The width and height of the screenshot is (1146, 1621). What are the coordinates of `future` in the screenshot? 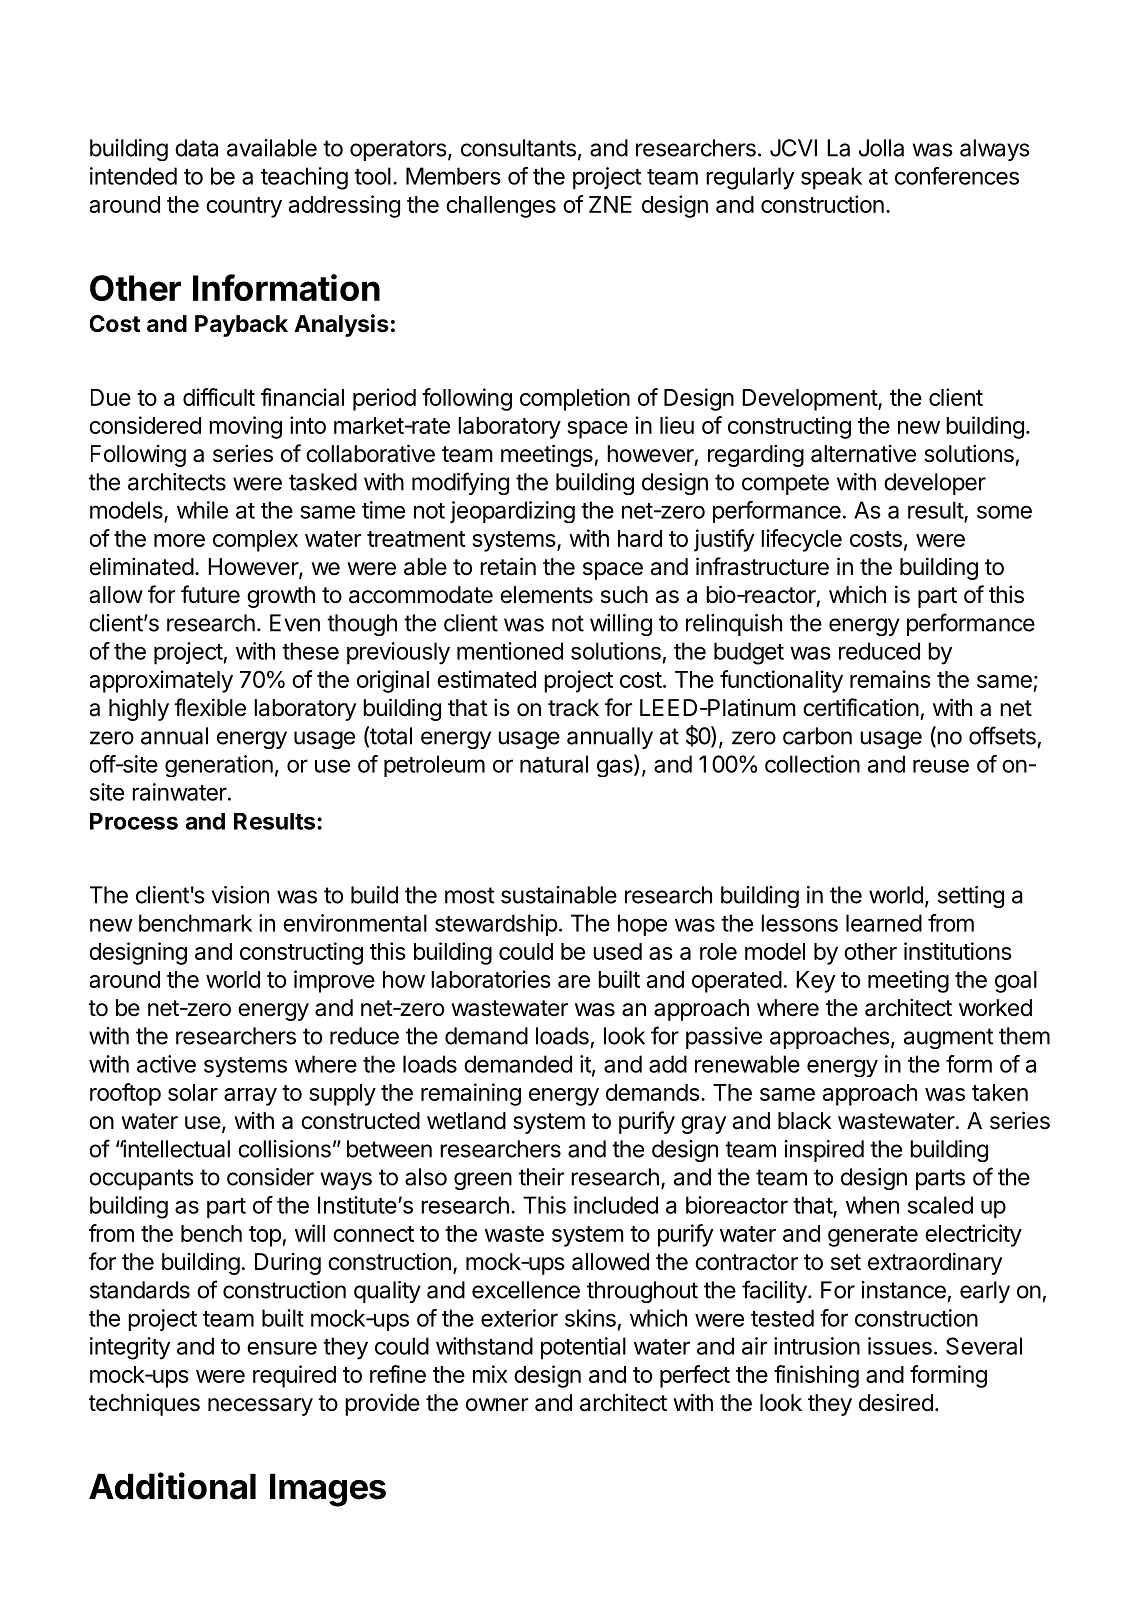 It's located at (210, 594).
